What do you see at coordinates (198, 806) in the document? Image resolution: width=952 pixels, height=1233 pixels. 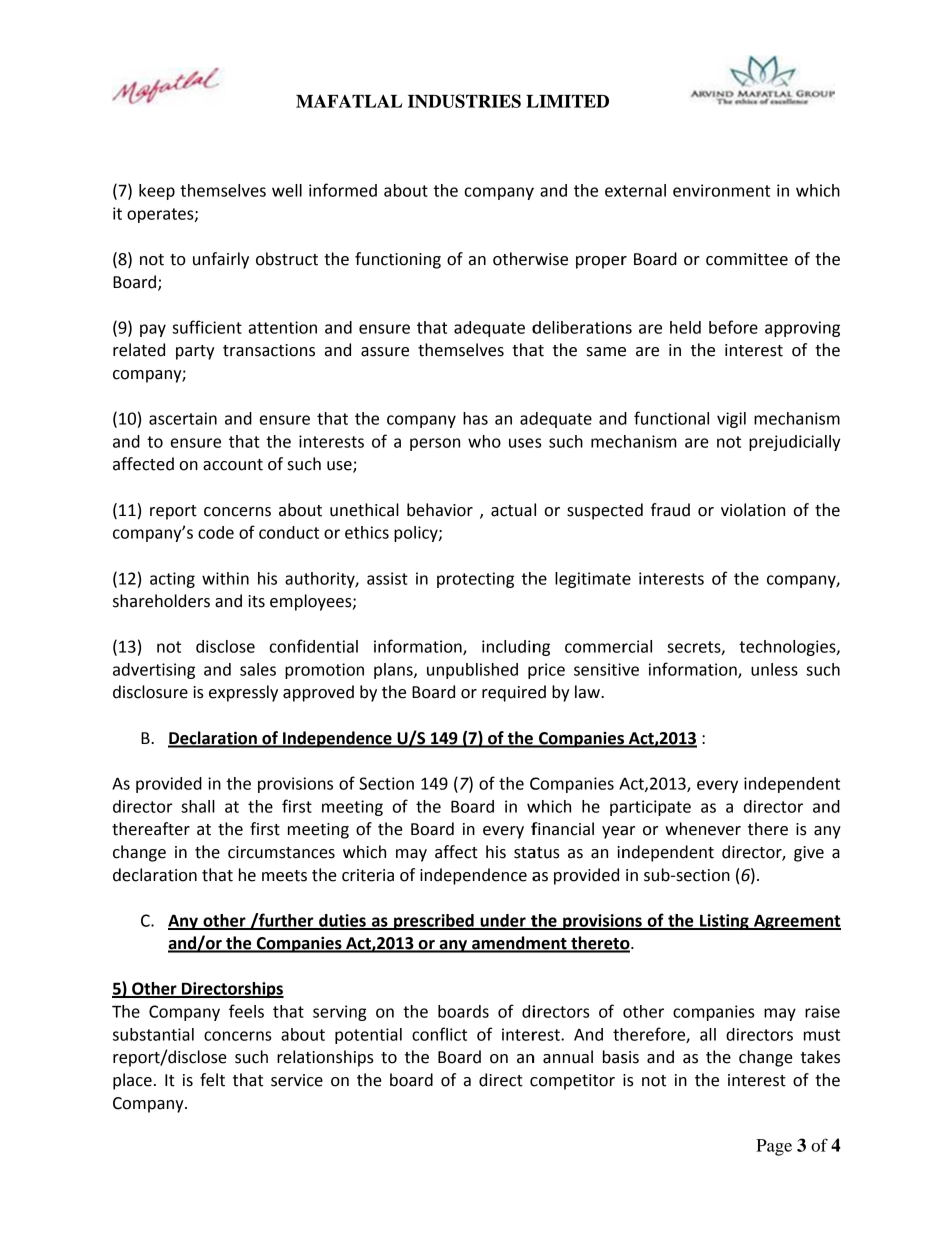 I see `shall` at bounding box center [198, 806].
